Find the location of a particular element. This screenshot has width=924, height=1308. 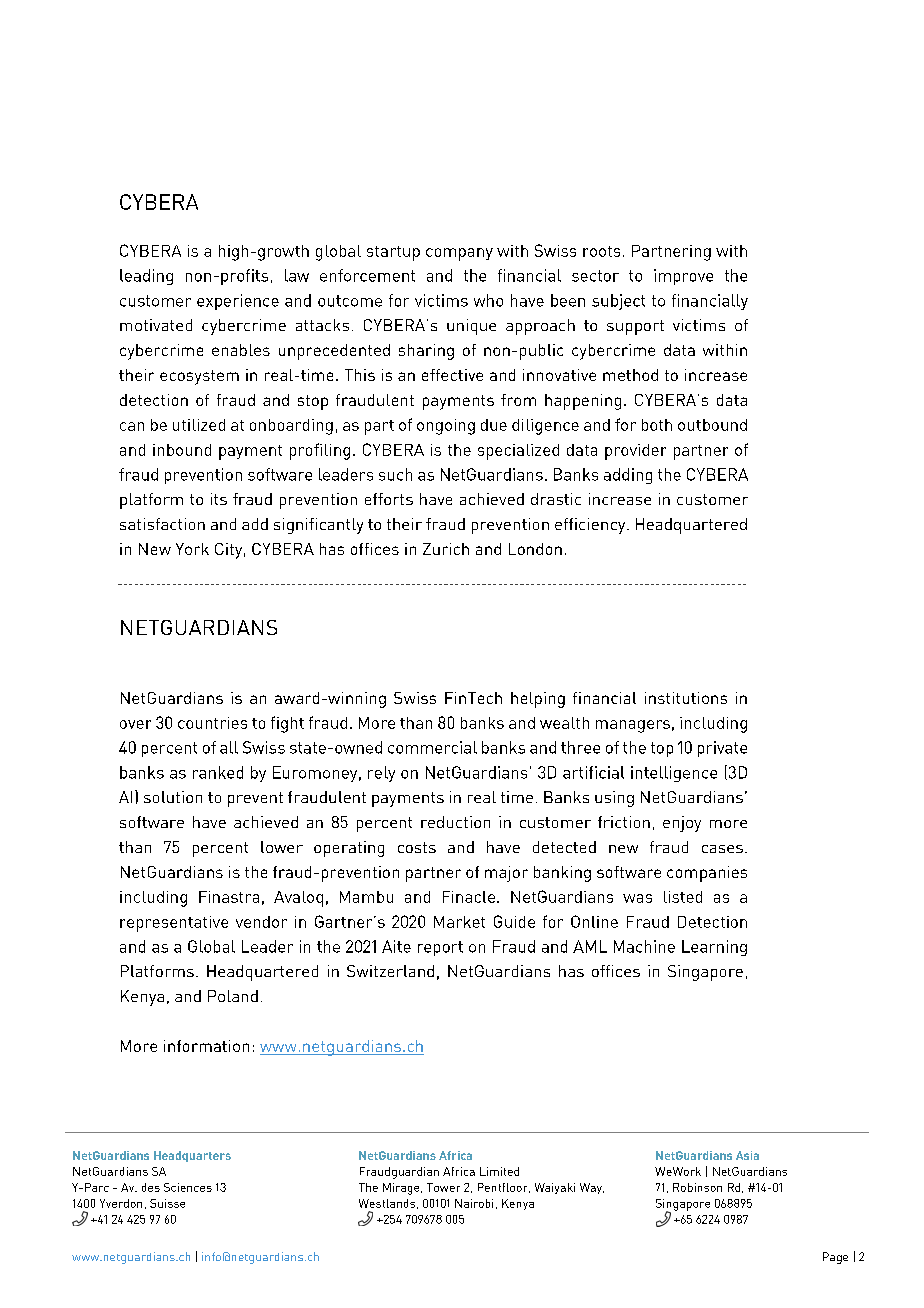

improve is located at coordinates (683, 277).
